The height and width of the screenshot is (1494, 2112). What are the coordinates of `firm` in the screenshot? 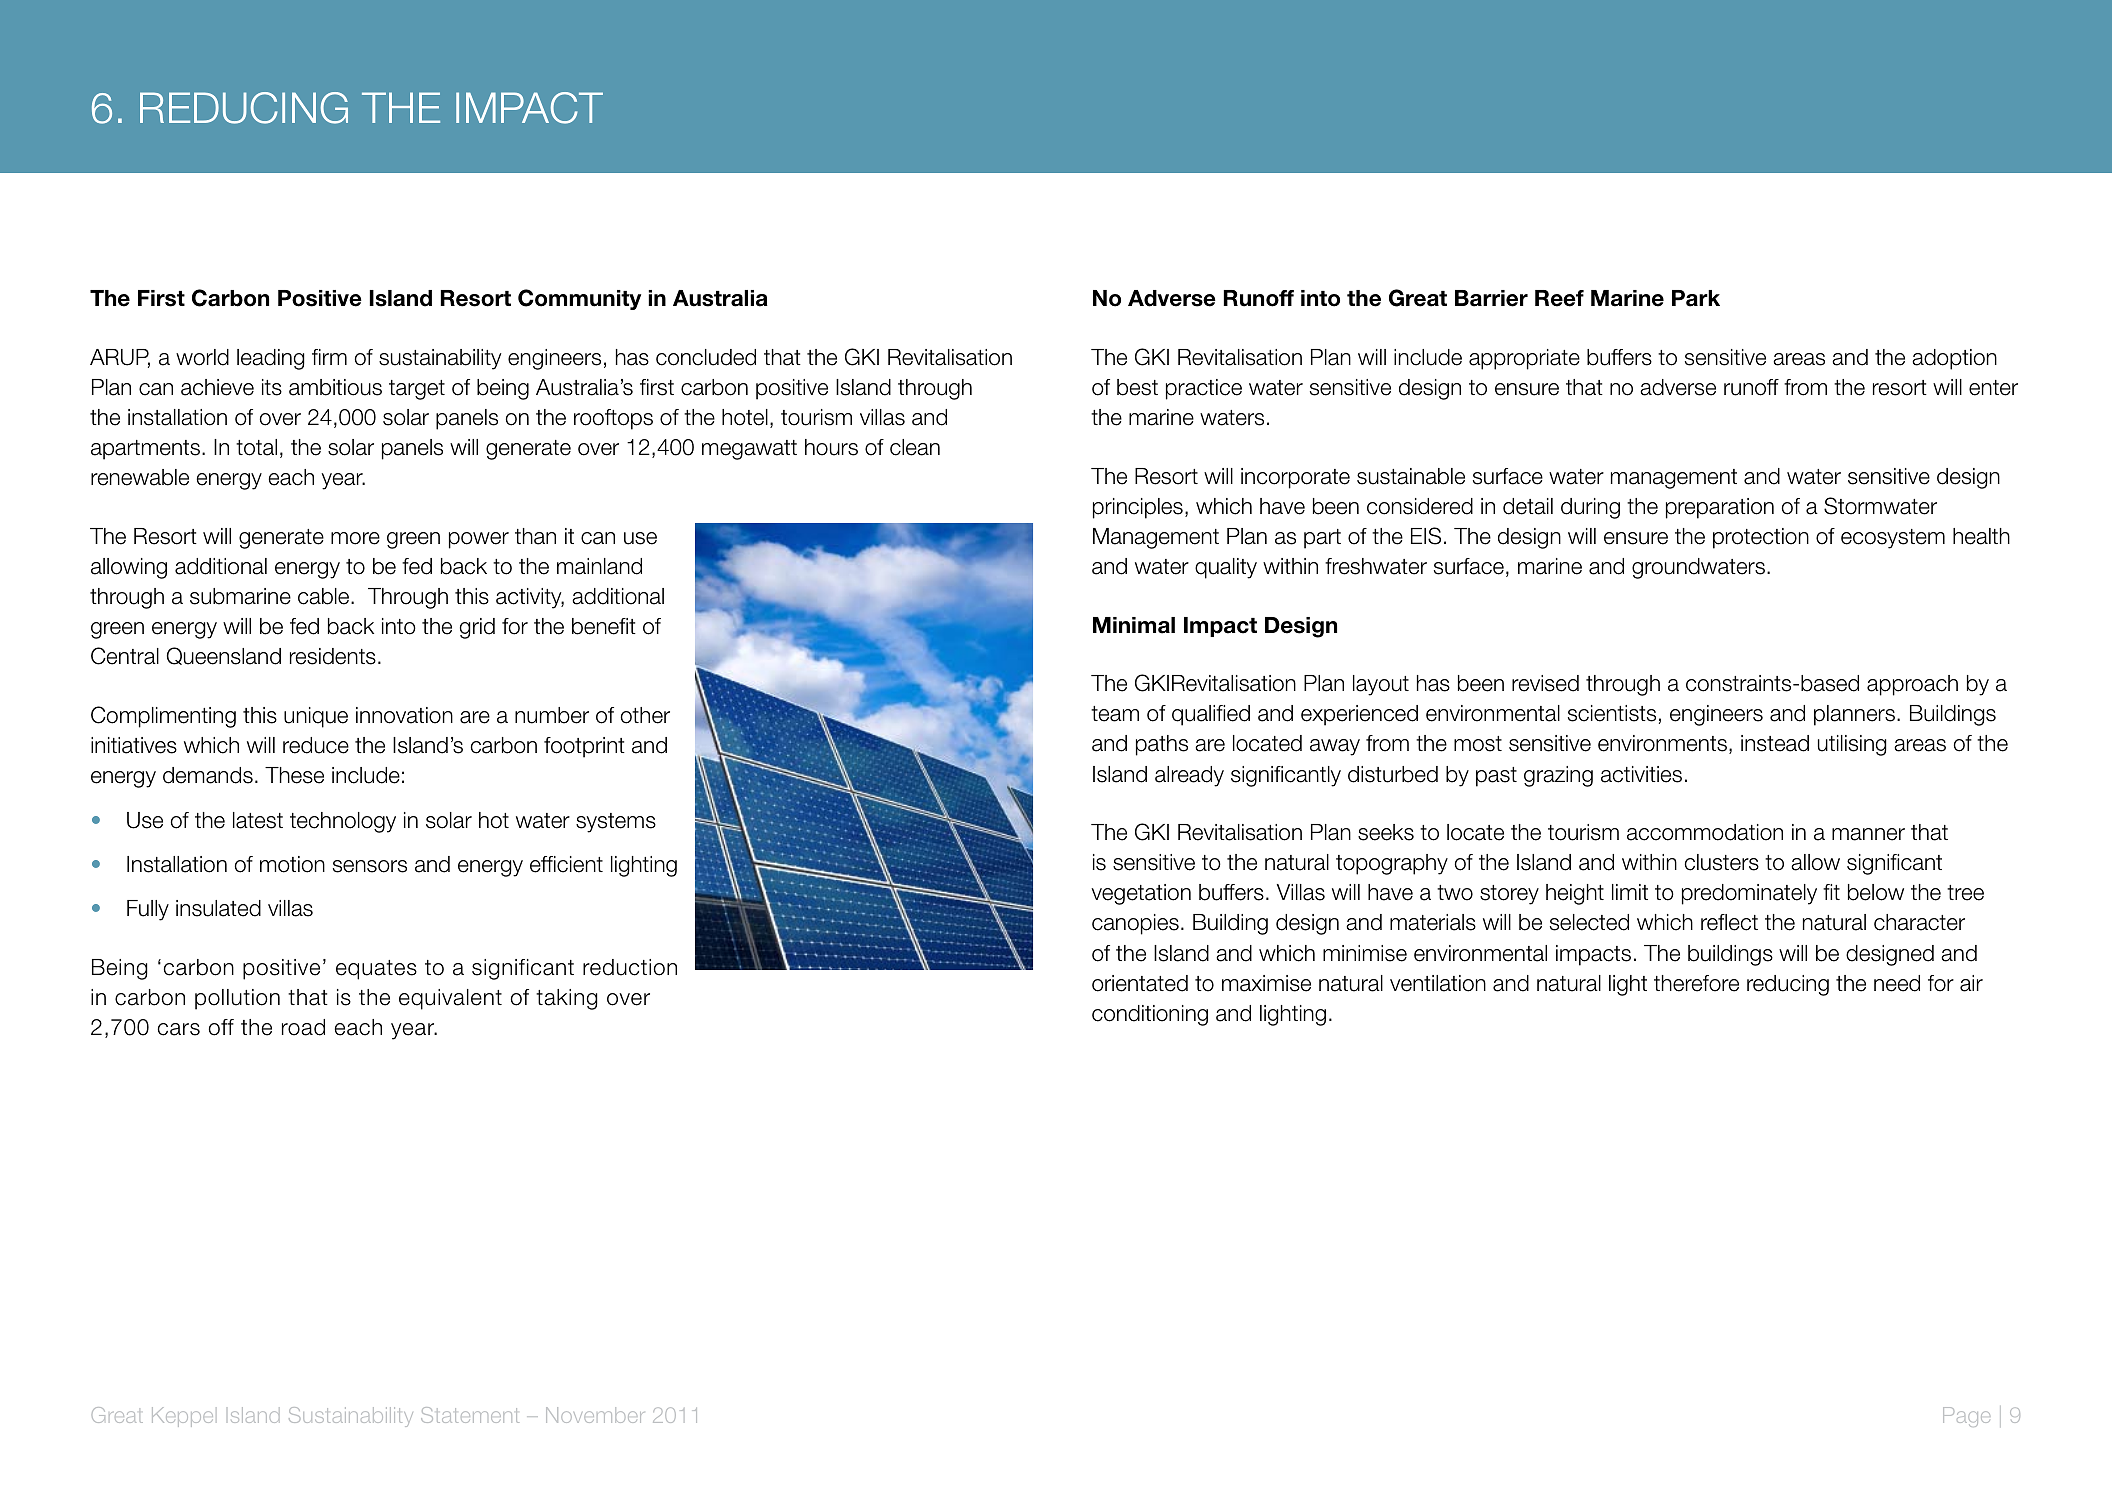 It's located at (329, 357).
